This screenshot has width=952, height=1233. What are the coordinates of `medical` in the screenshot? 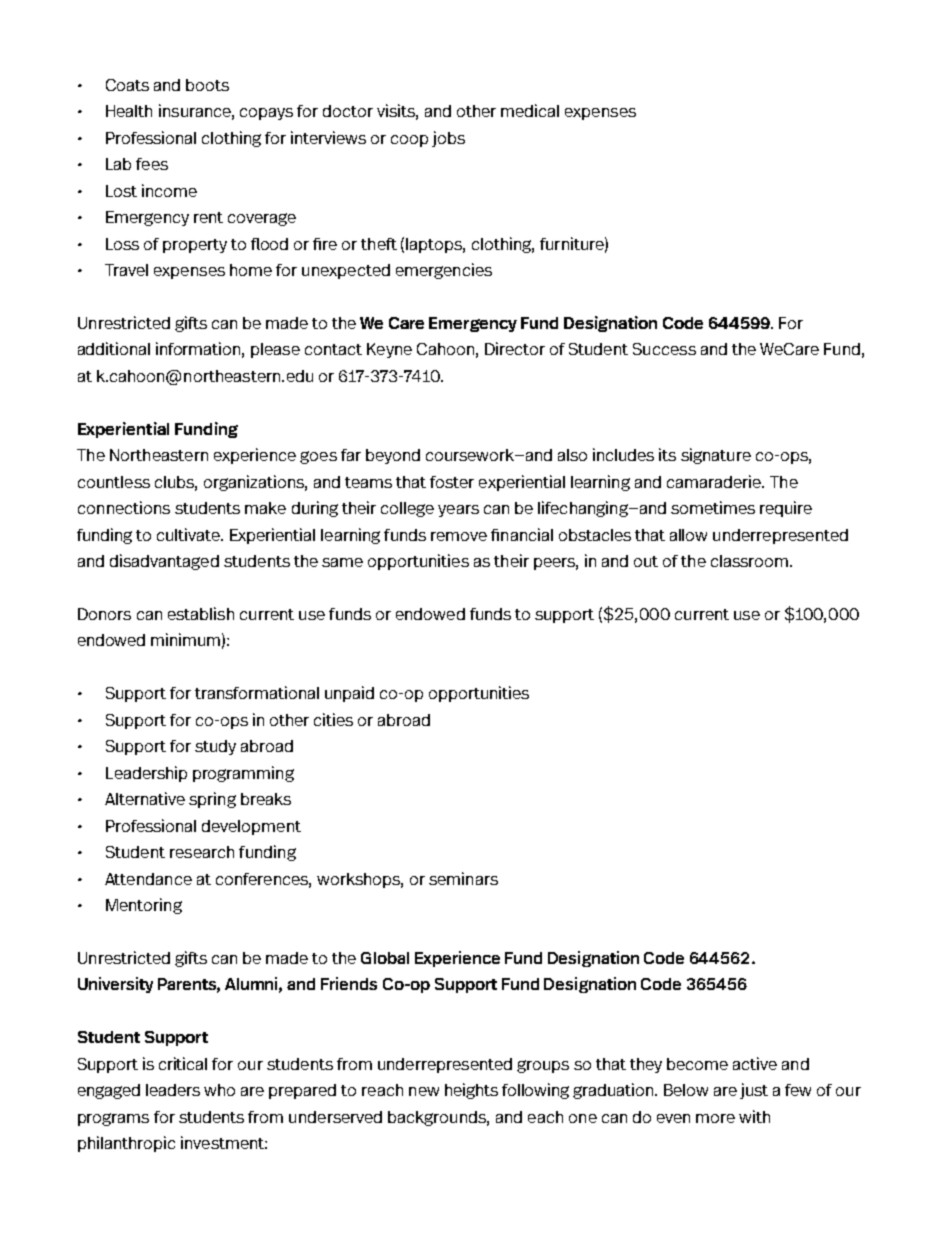 It's located at (530, 110).
